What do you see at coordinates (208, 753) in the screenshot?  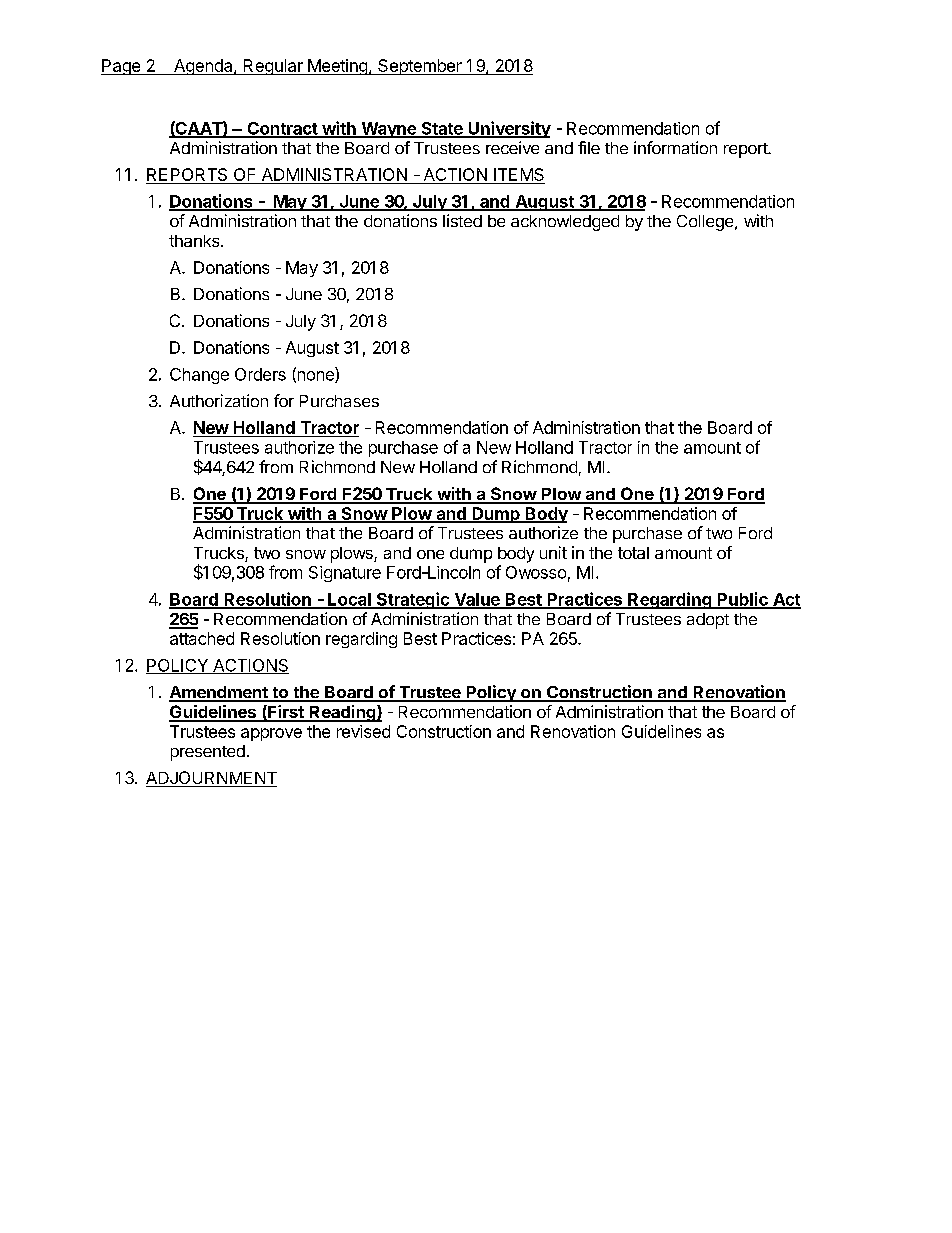 I see `presented` at bounding box center [208, 753].
